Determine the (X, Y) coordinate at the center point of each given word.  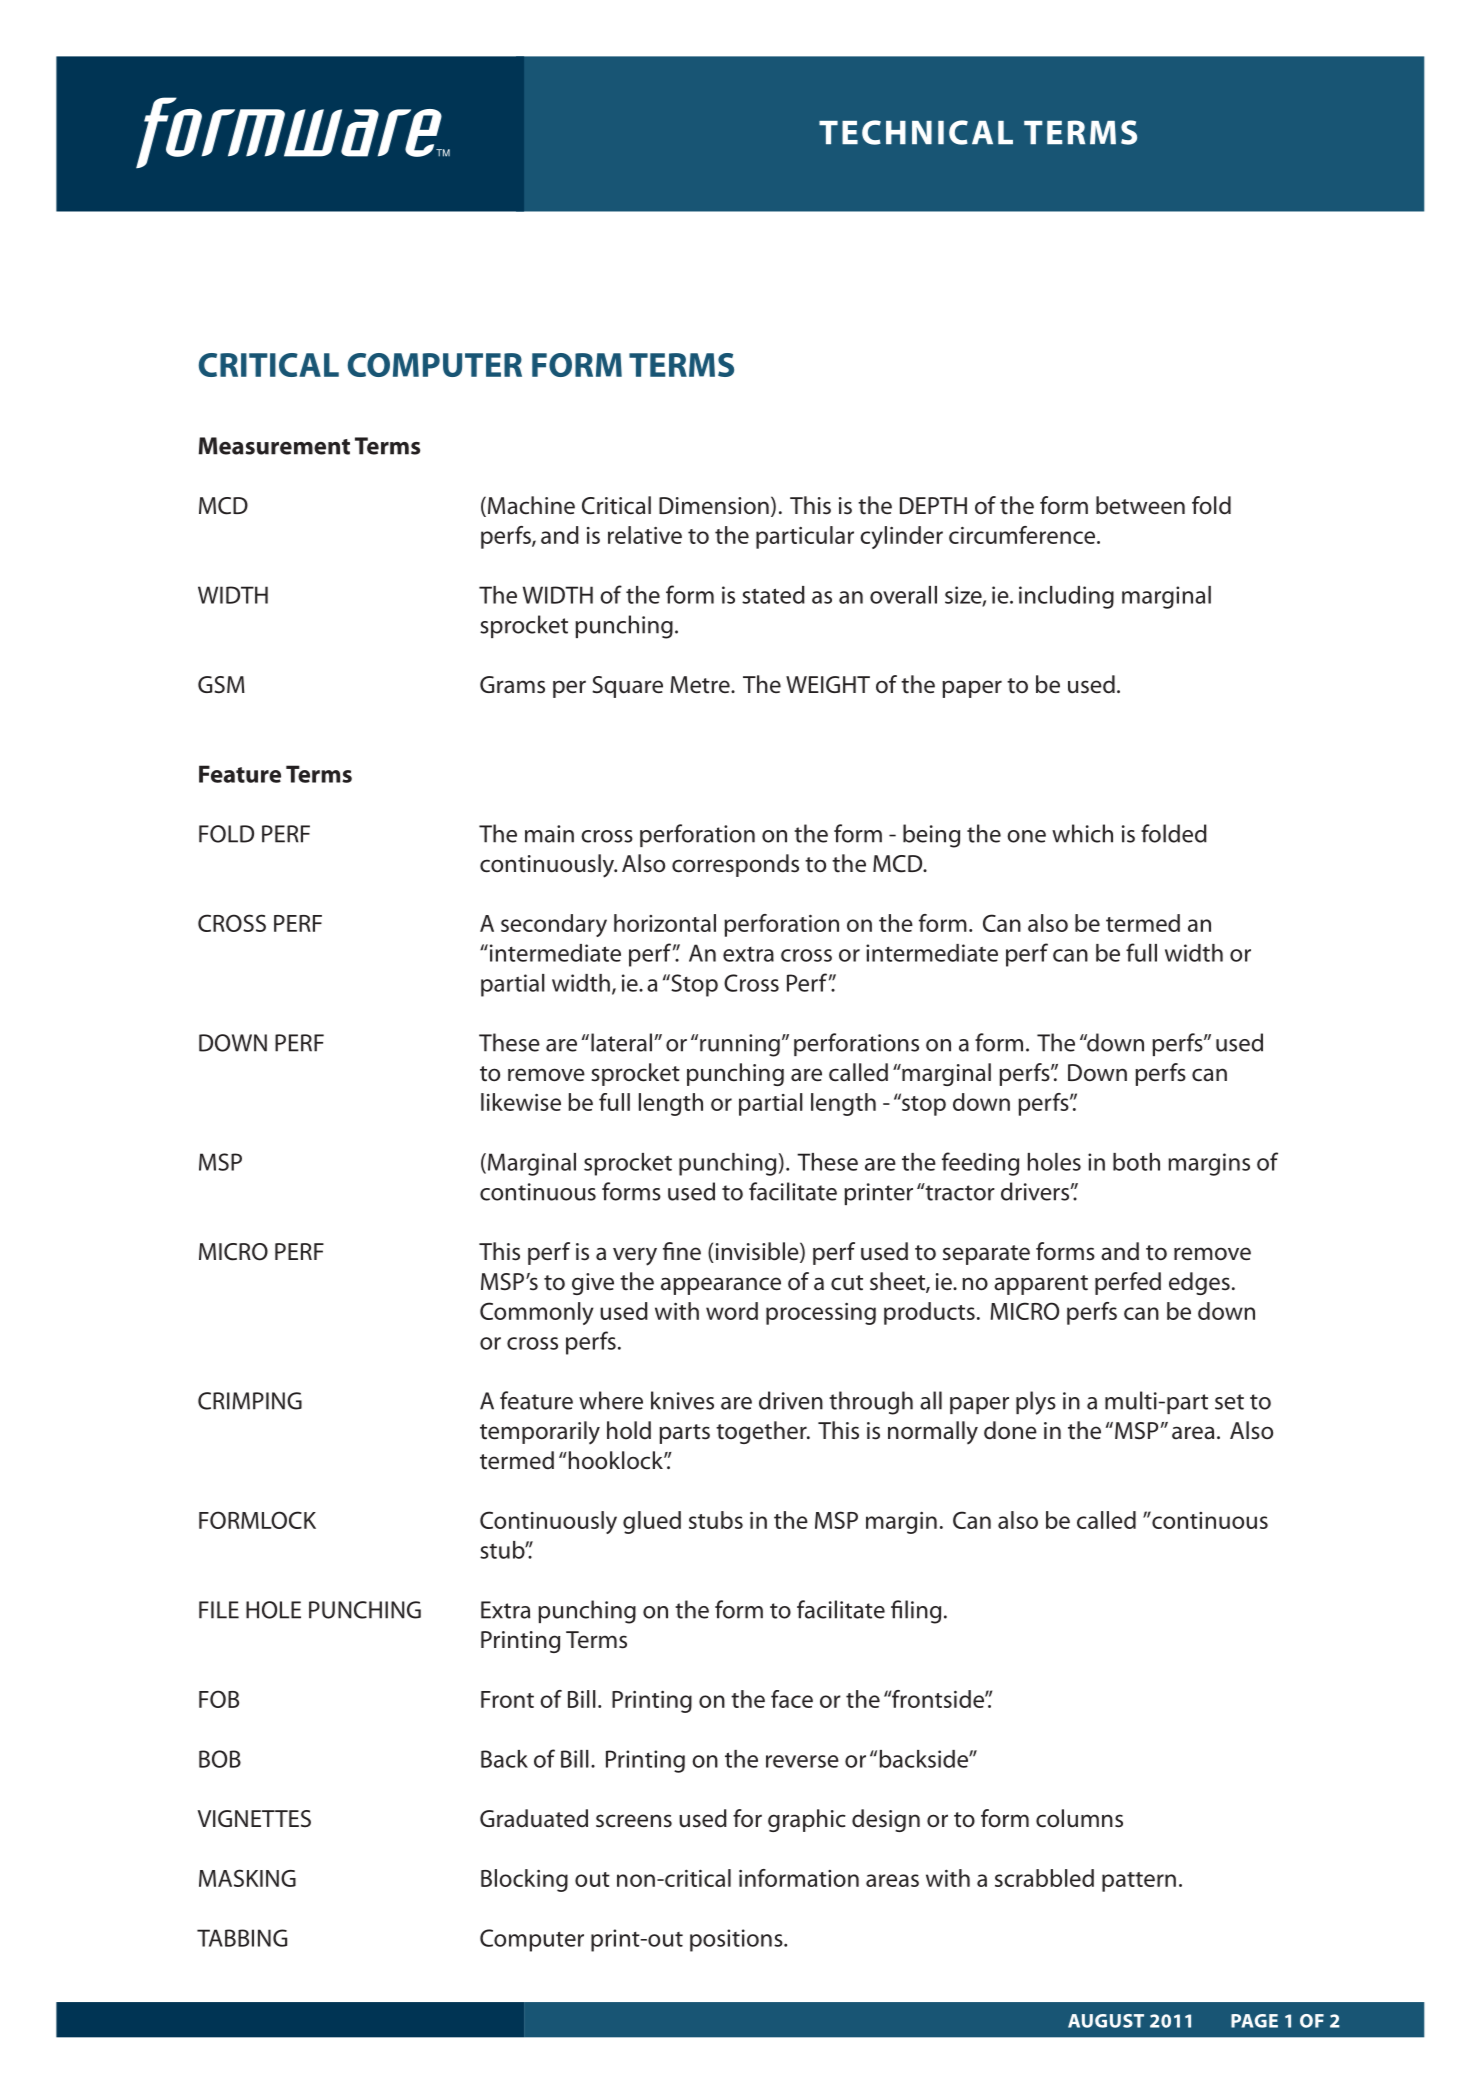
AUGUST (1106, 2021)
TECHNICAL (916, 132)
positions (737, 1940)
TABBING (242, 1938)
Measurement (274, 446)
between (1140, 505)
